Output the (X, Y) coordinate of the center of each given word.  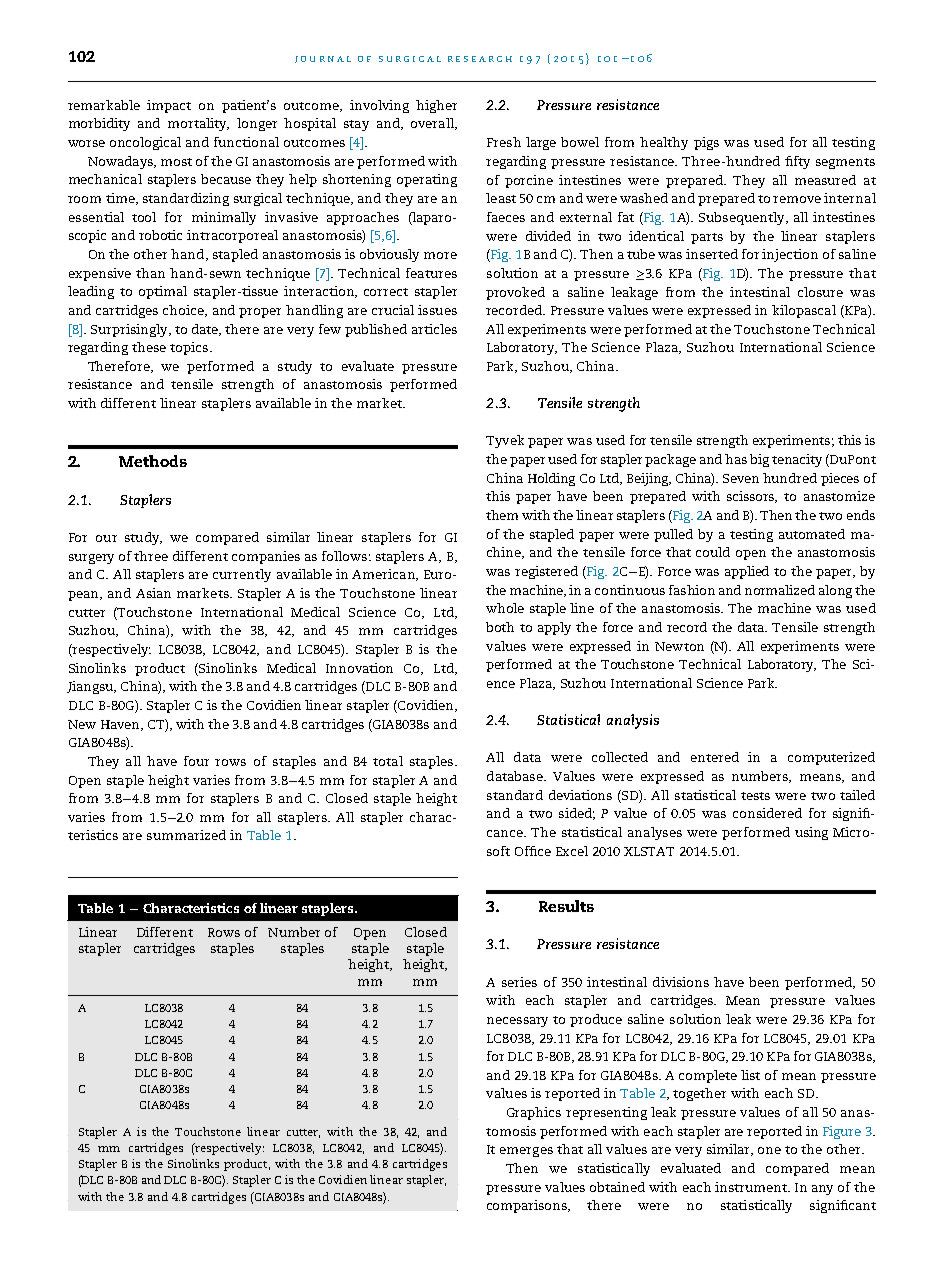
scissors (752, 497)
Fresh (504, 142)
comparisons (528, 1206)
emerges (526, 1152)
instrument (752, 1187)
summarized (186, 835)
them (502, 515)
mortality (198, 124)
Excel (572, 851)
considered (767, 813)
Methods (153, 461)
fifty (797, 162)
